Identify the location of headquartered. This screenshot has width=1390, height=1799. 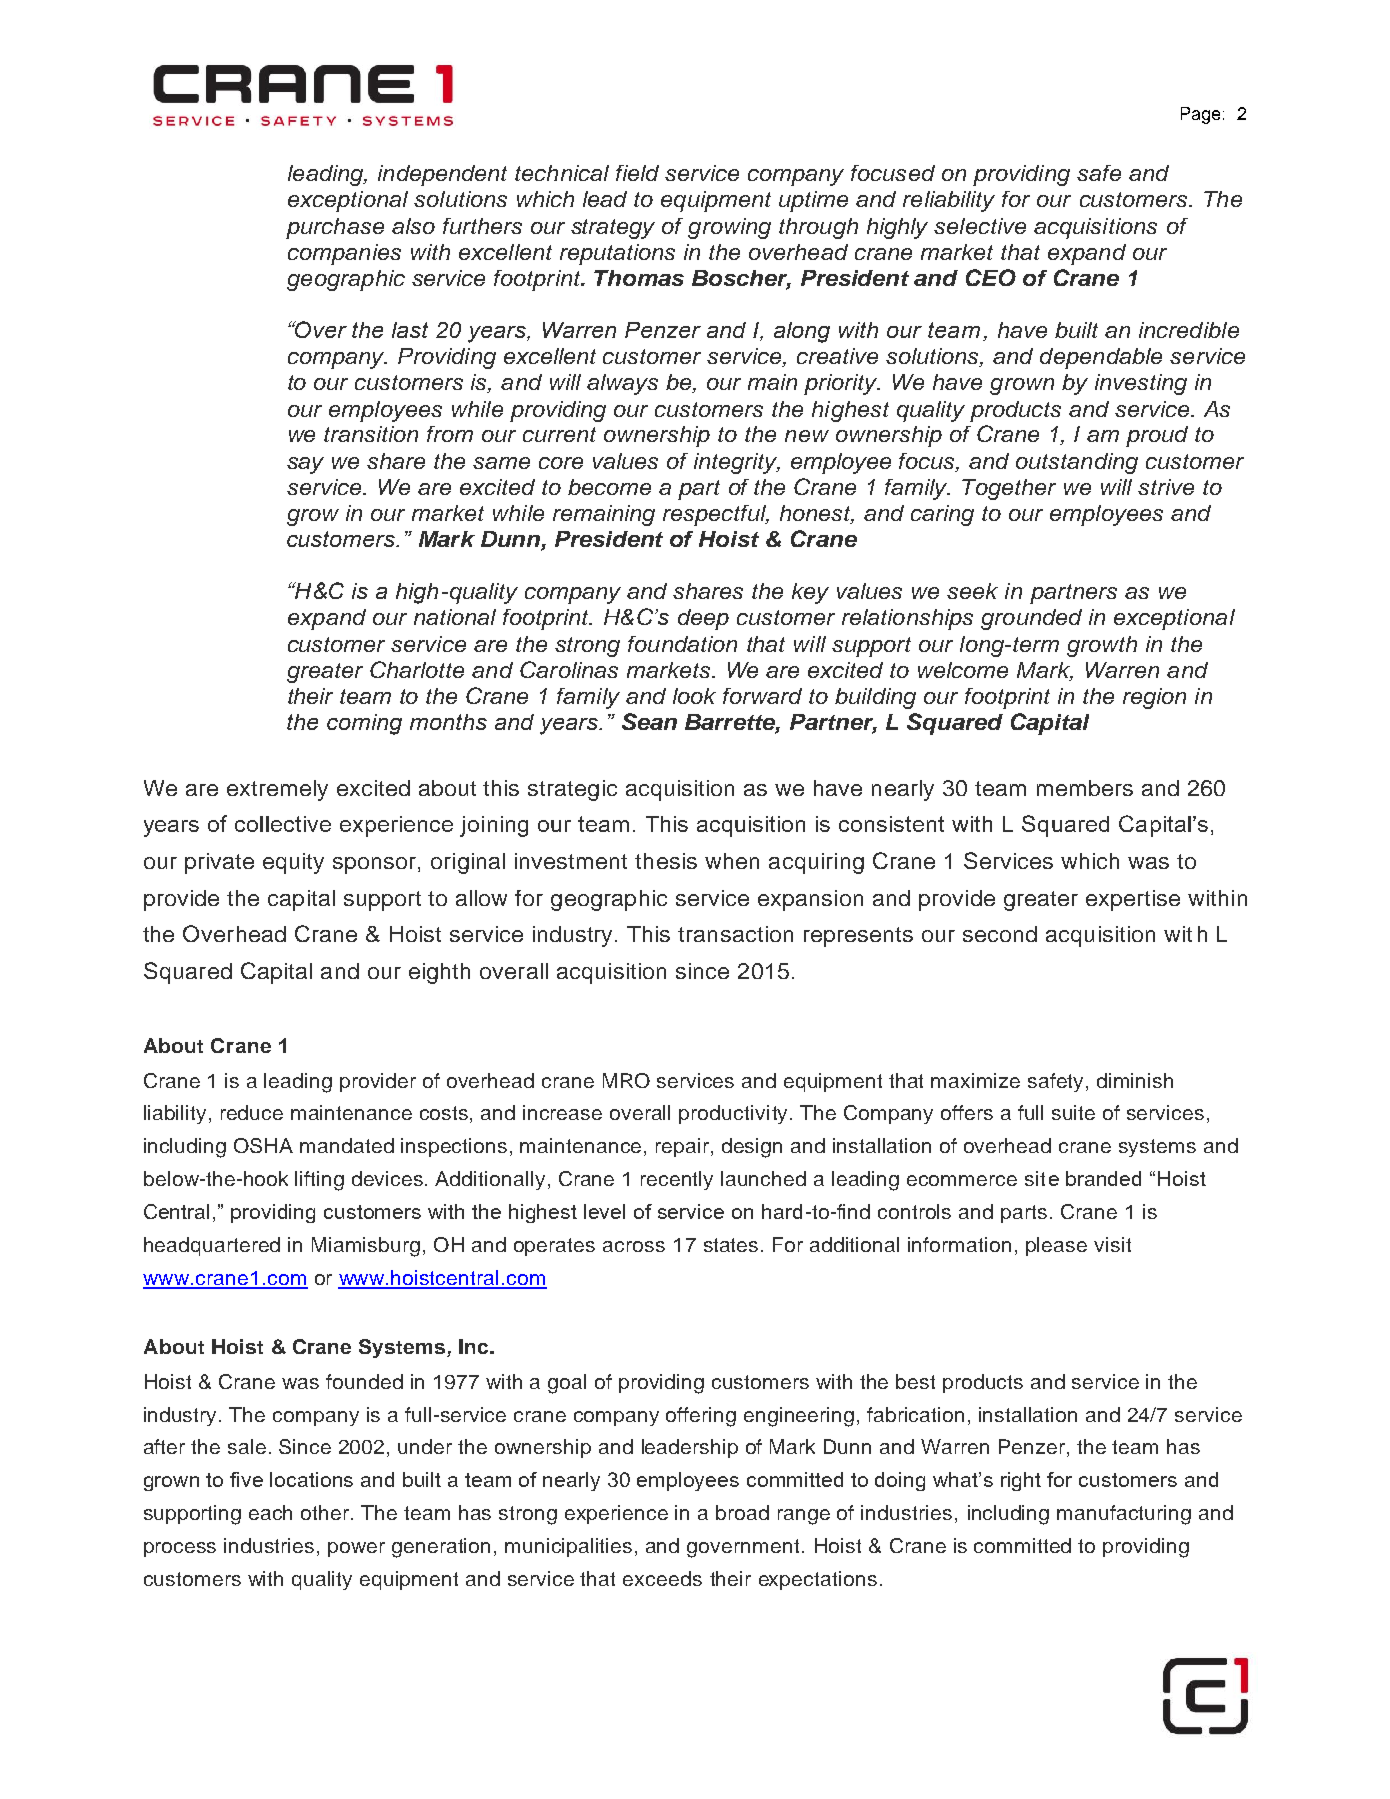
(212, 1246).
